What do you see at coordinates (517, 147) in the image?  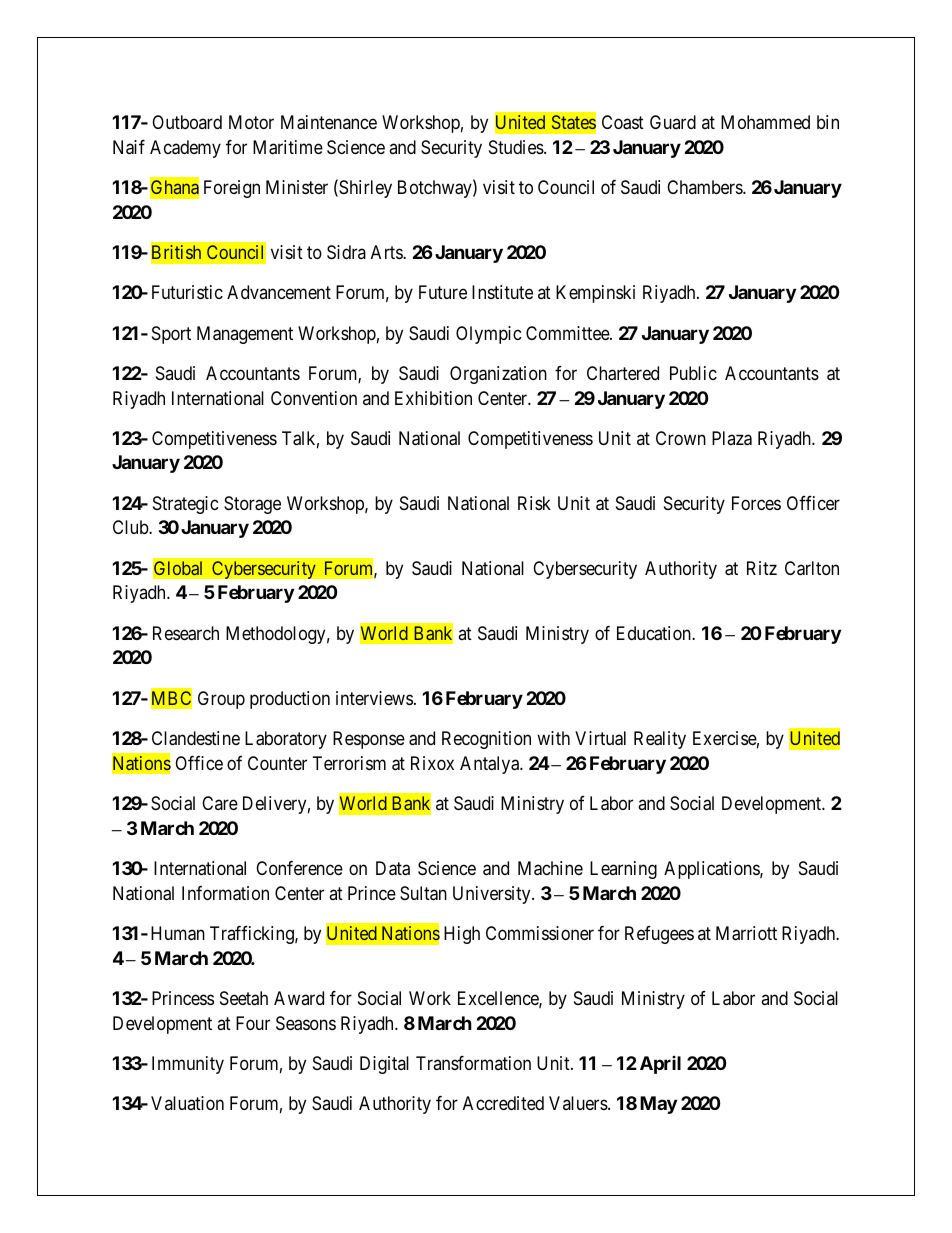 I see `Studies` at bounding box center [517, 147].
